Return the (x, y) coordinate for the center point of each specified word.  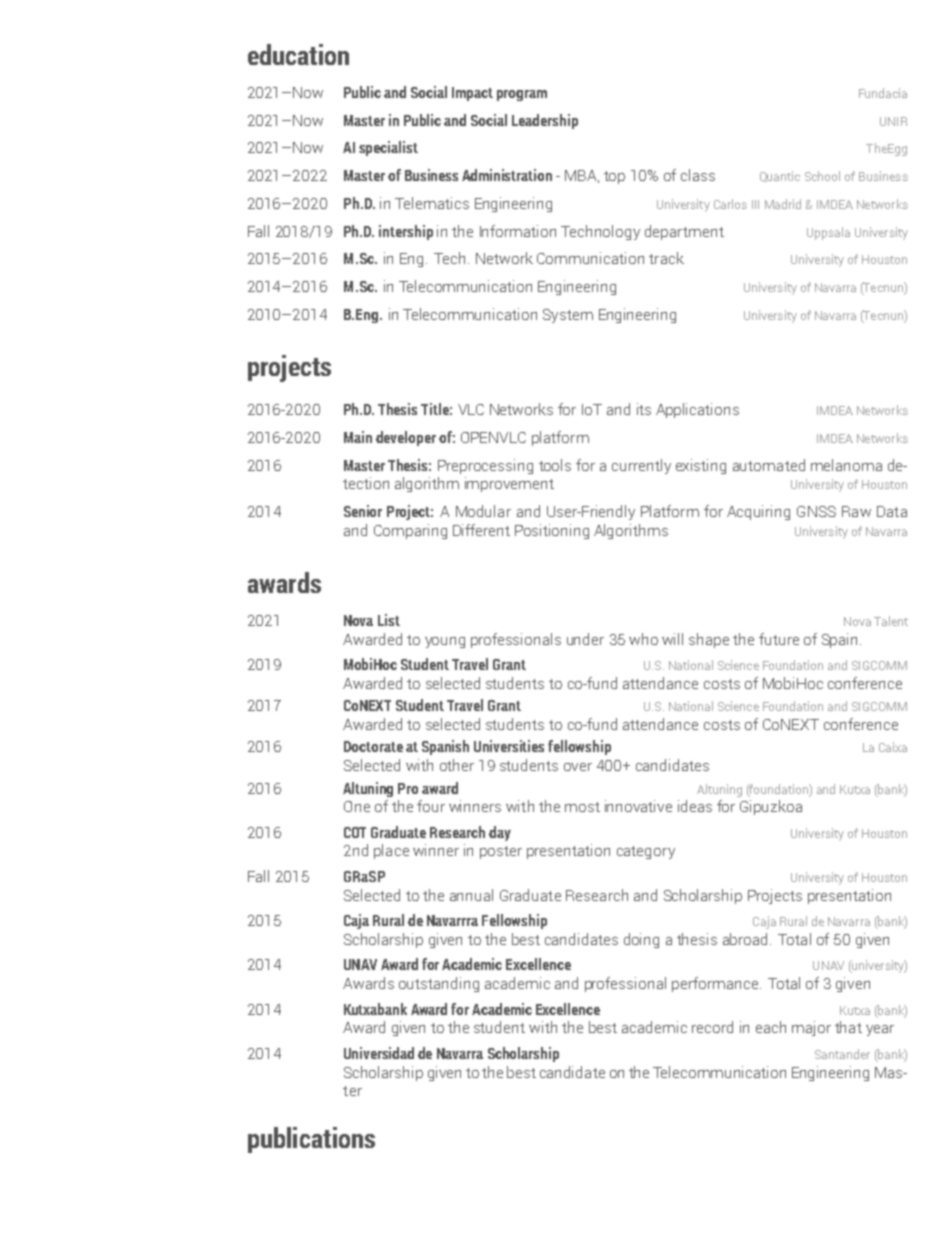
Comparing (410, 531)
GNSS (816, 511)
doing (641, 940)
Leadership (545, 121)
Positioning (552, 531)
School (822, 176)
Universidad (379, 1053)
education (298, 54)
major (811, 1028)
